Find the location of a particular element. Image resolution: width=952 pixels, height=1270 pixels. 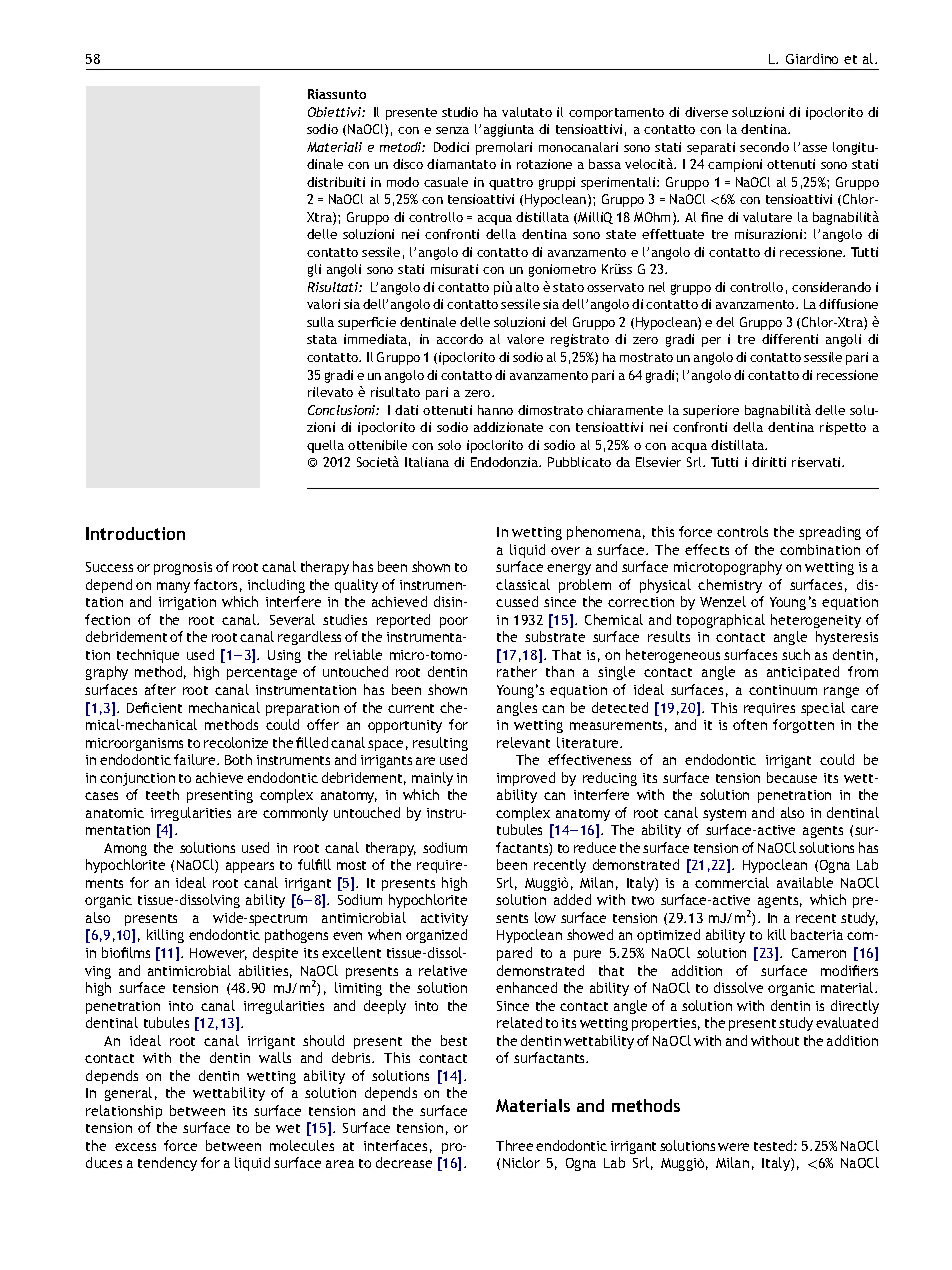

diverse is located at coordinates (706, 112).
